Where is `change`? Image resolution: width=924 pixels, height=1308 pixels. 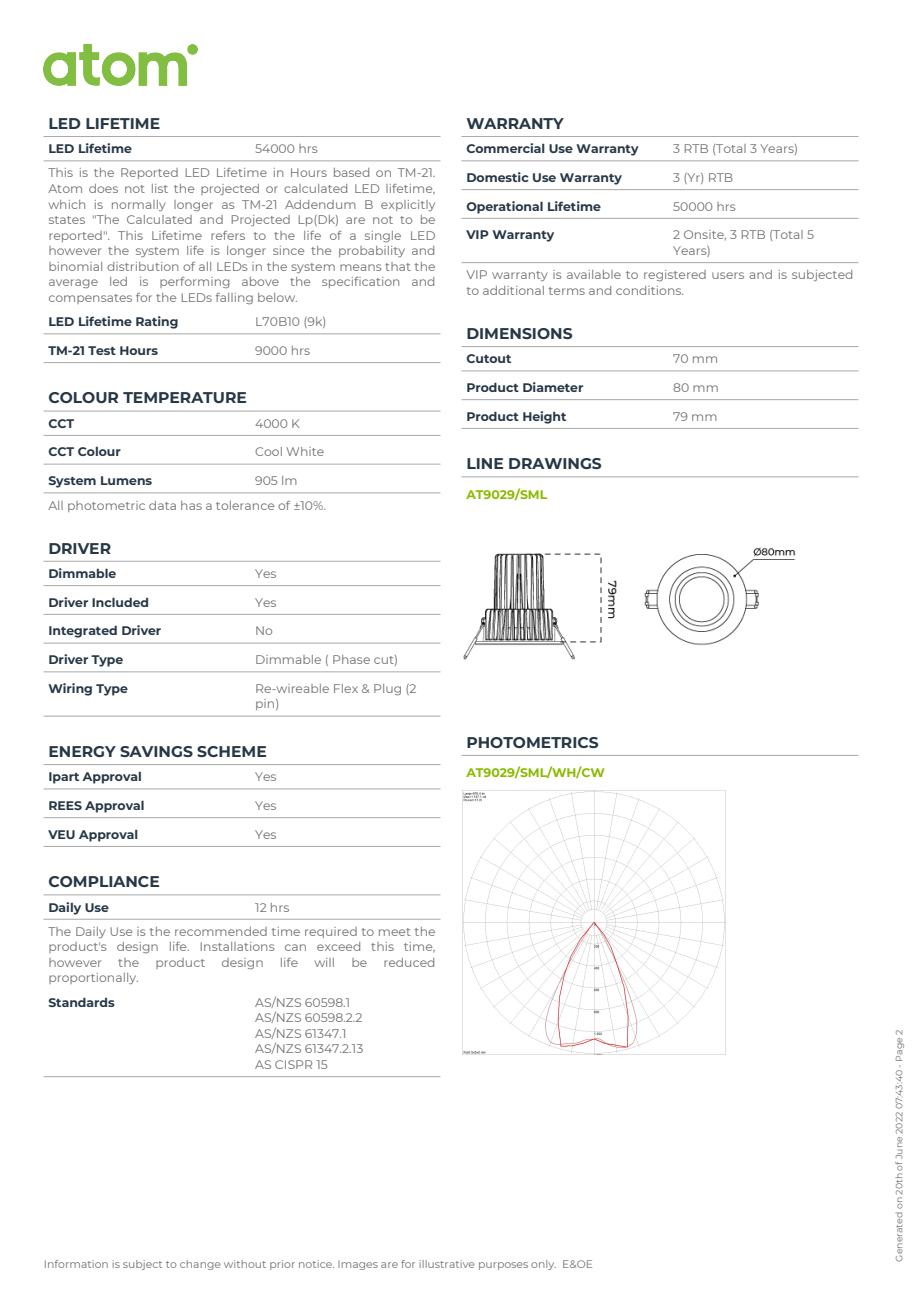 change is located at coordinates (200, 1265).
